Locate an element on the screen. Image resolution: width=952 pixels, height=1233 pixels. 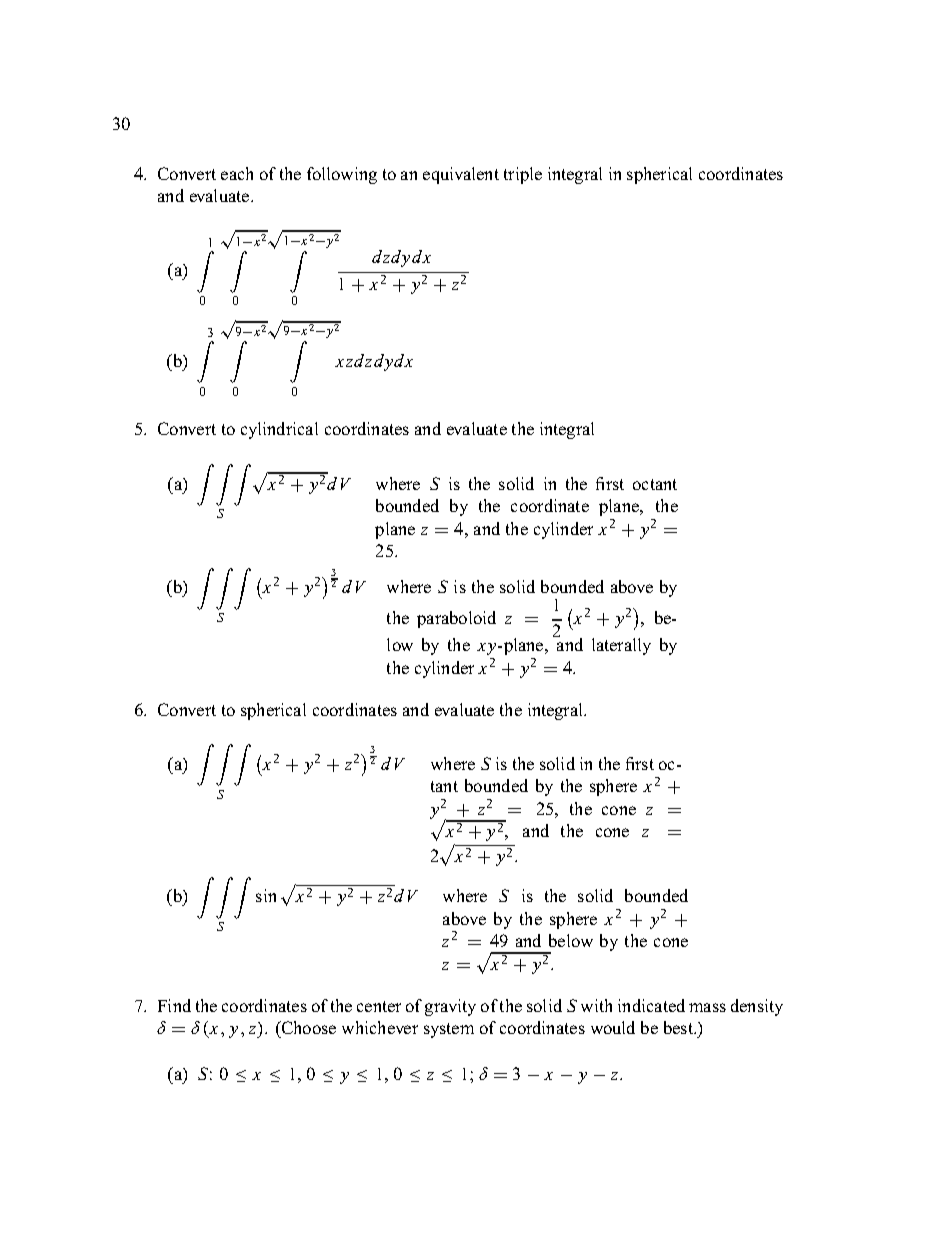
Find is located at coordinates (174, 1005).
